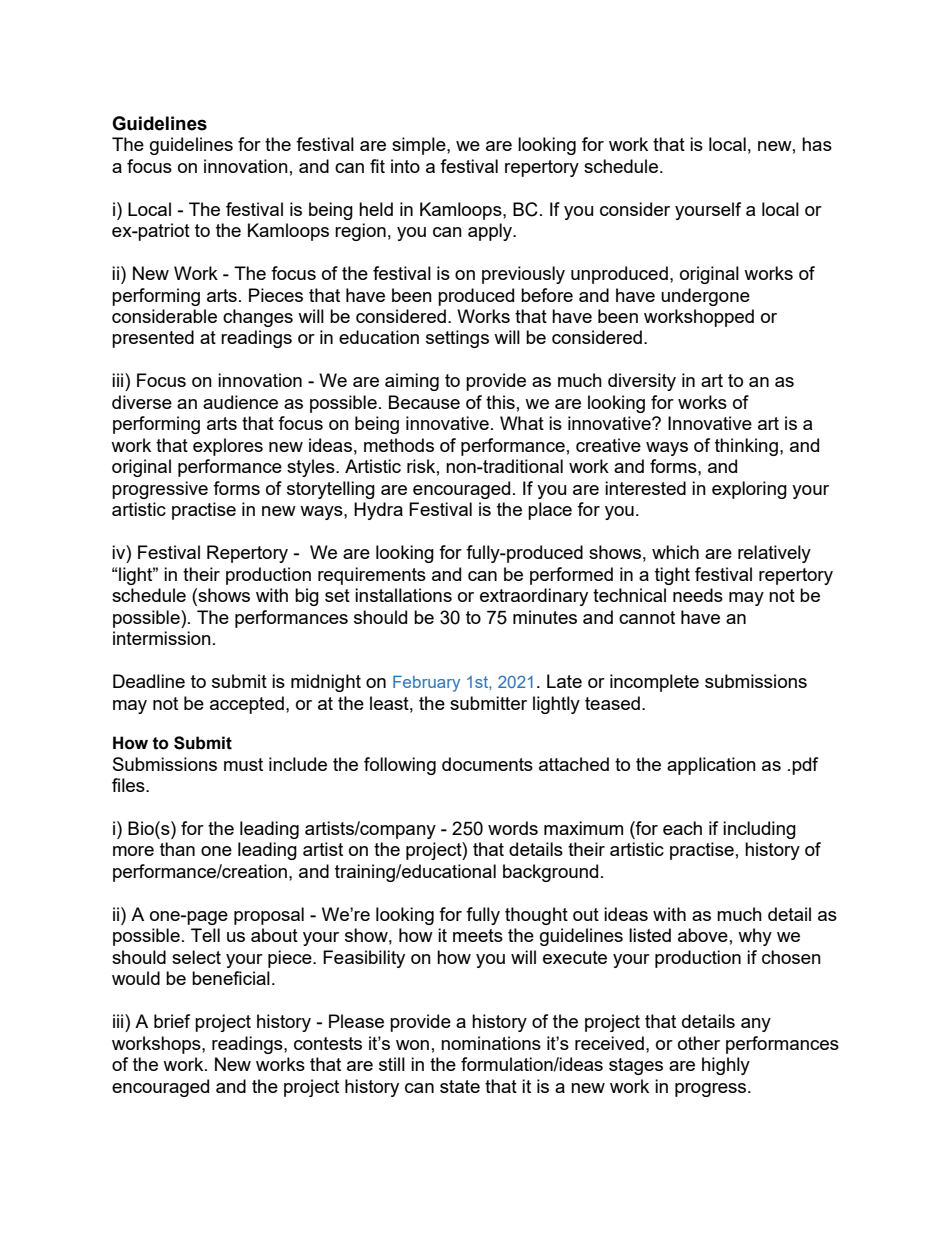  Describe the element at coordinates (749, 490) in the page. I see `exploring` at that location.
